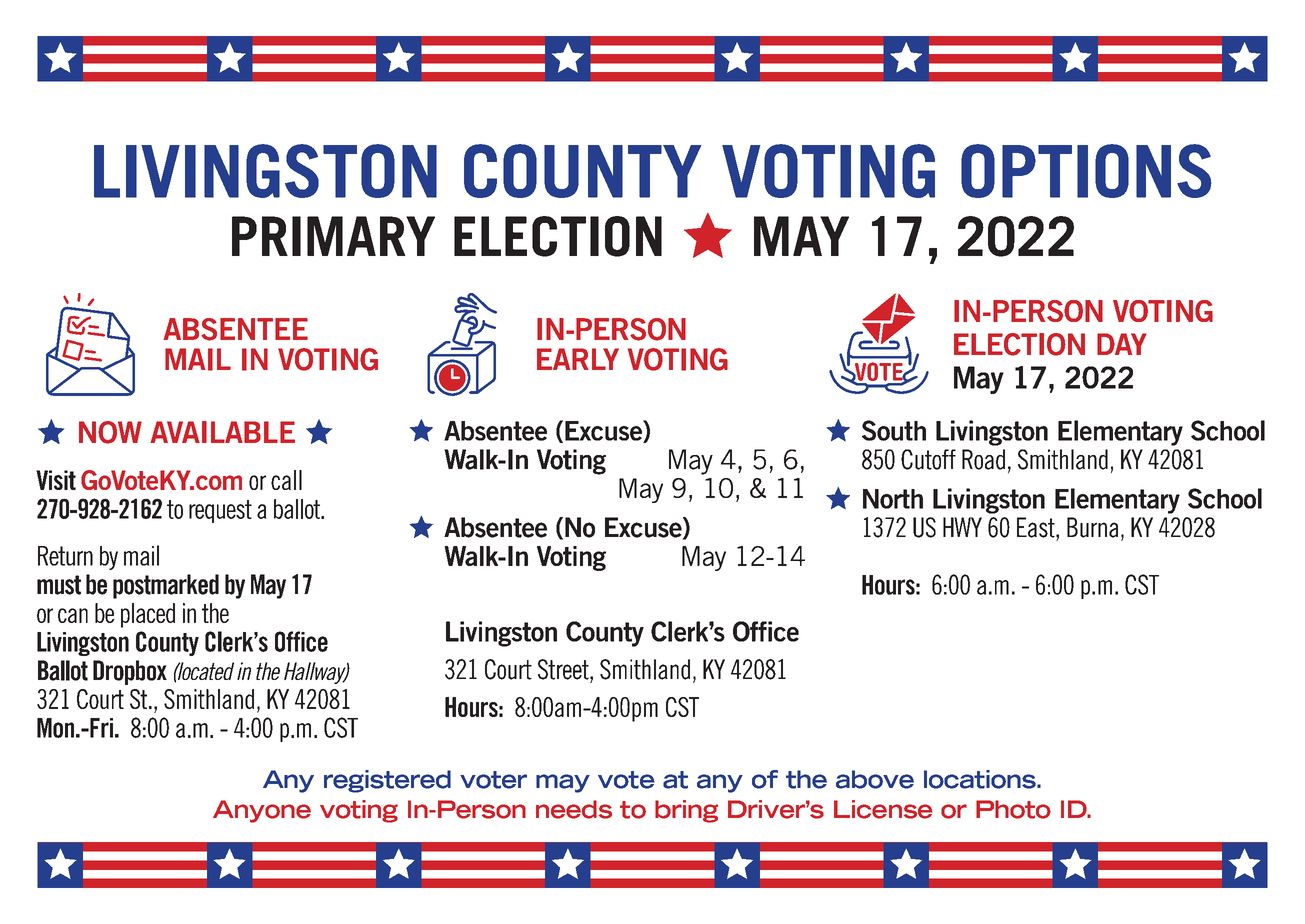 The image size is (1305, 924). I want to click on North, so click(893, 499).
